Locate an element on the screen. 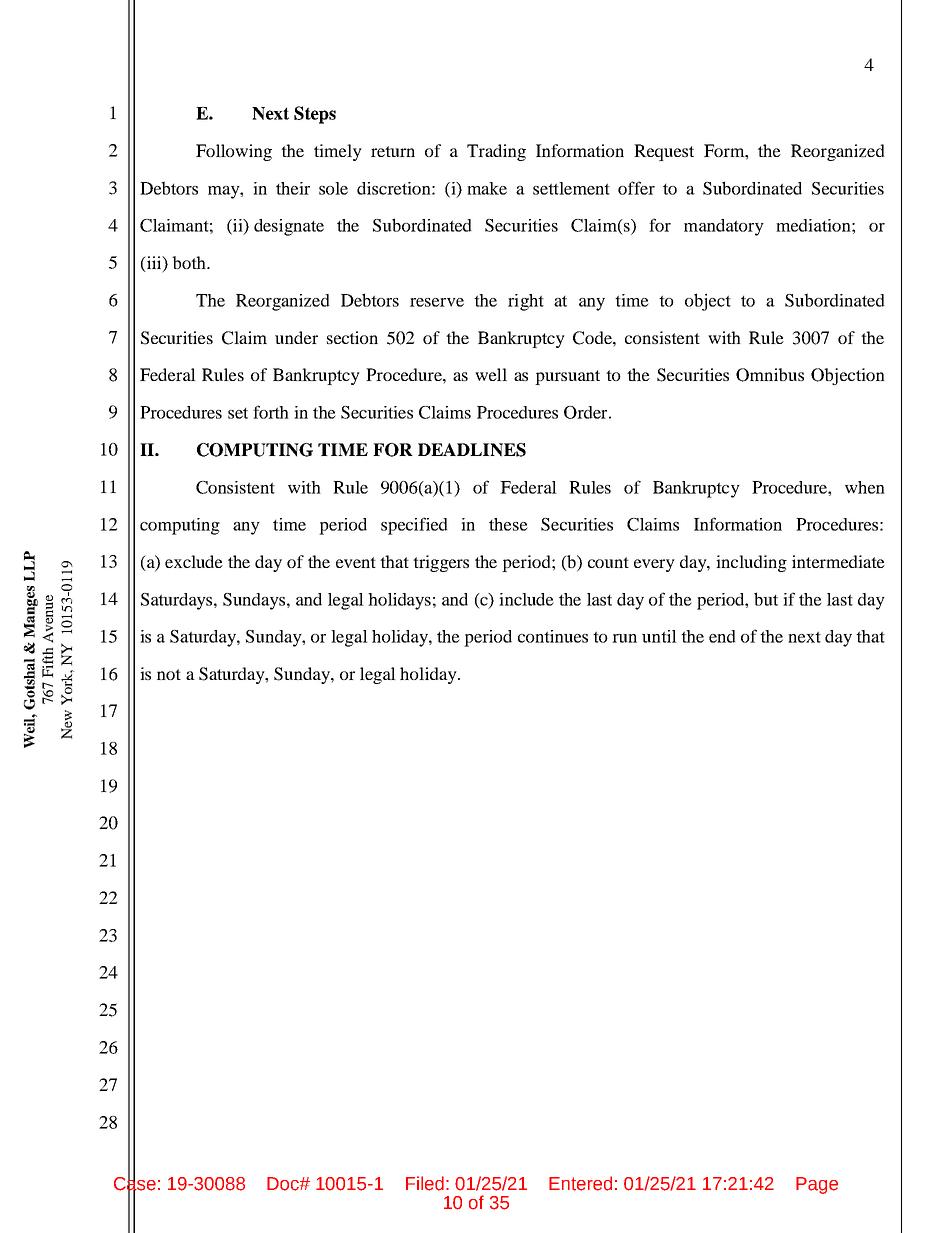  end is located at coordinates (722, 636).
